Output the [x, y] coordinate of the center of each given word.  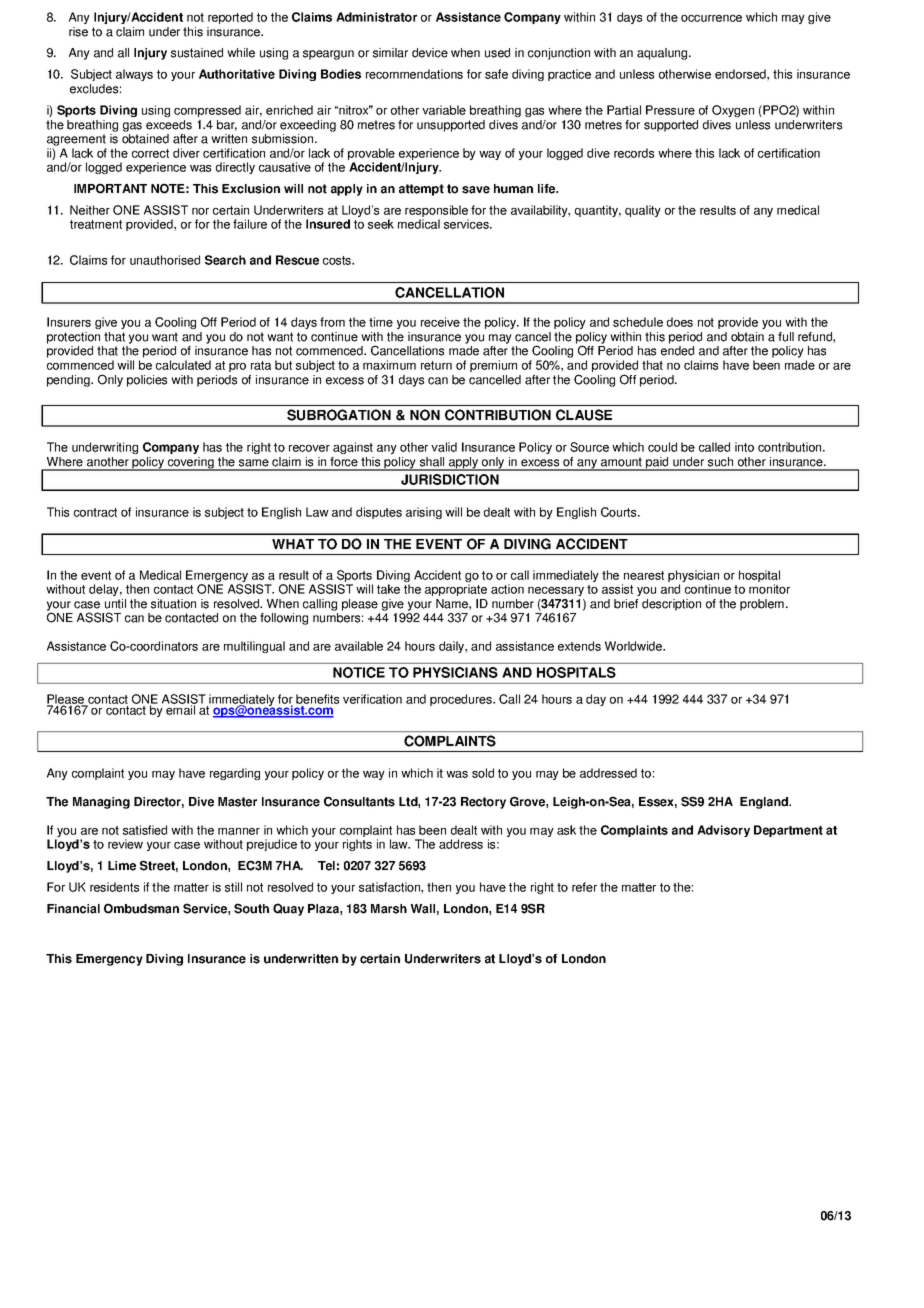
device [430, 53]
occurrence [711, 18]
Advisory [723, 831]
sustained [197, 53]
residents [114, 887]
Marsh [389, 909]
